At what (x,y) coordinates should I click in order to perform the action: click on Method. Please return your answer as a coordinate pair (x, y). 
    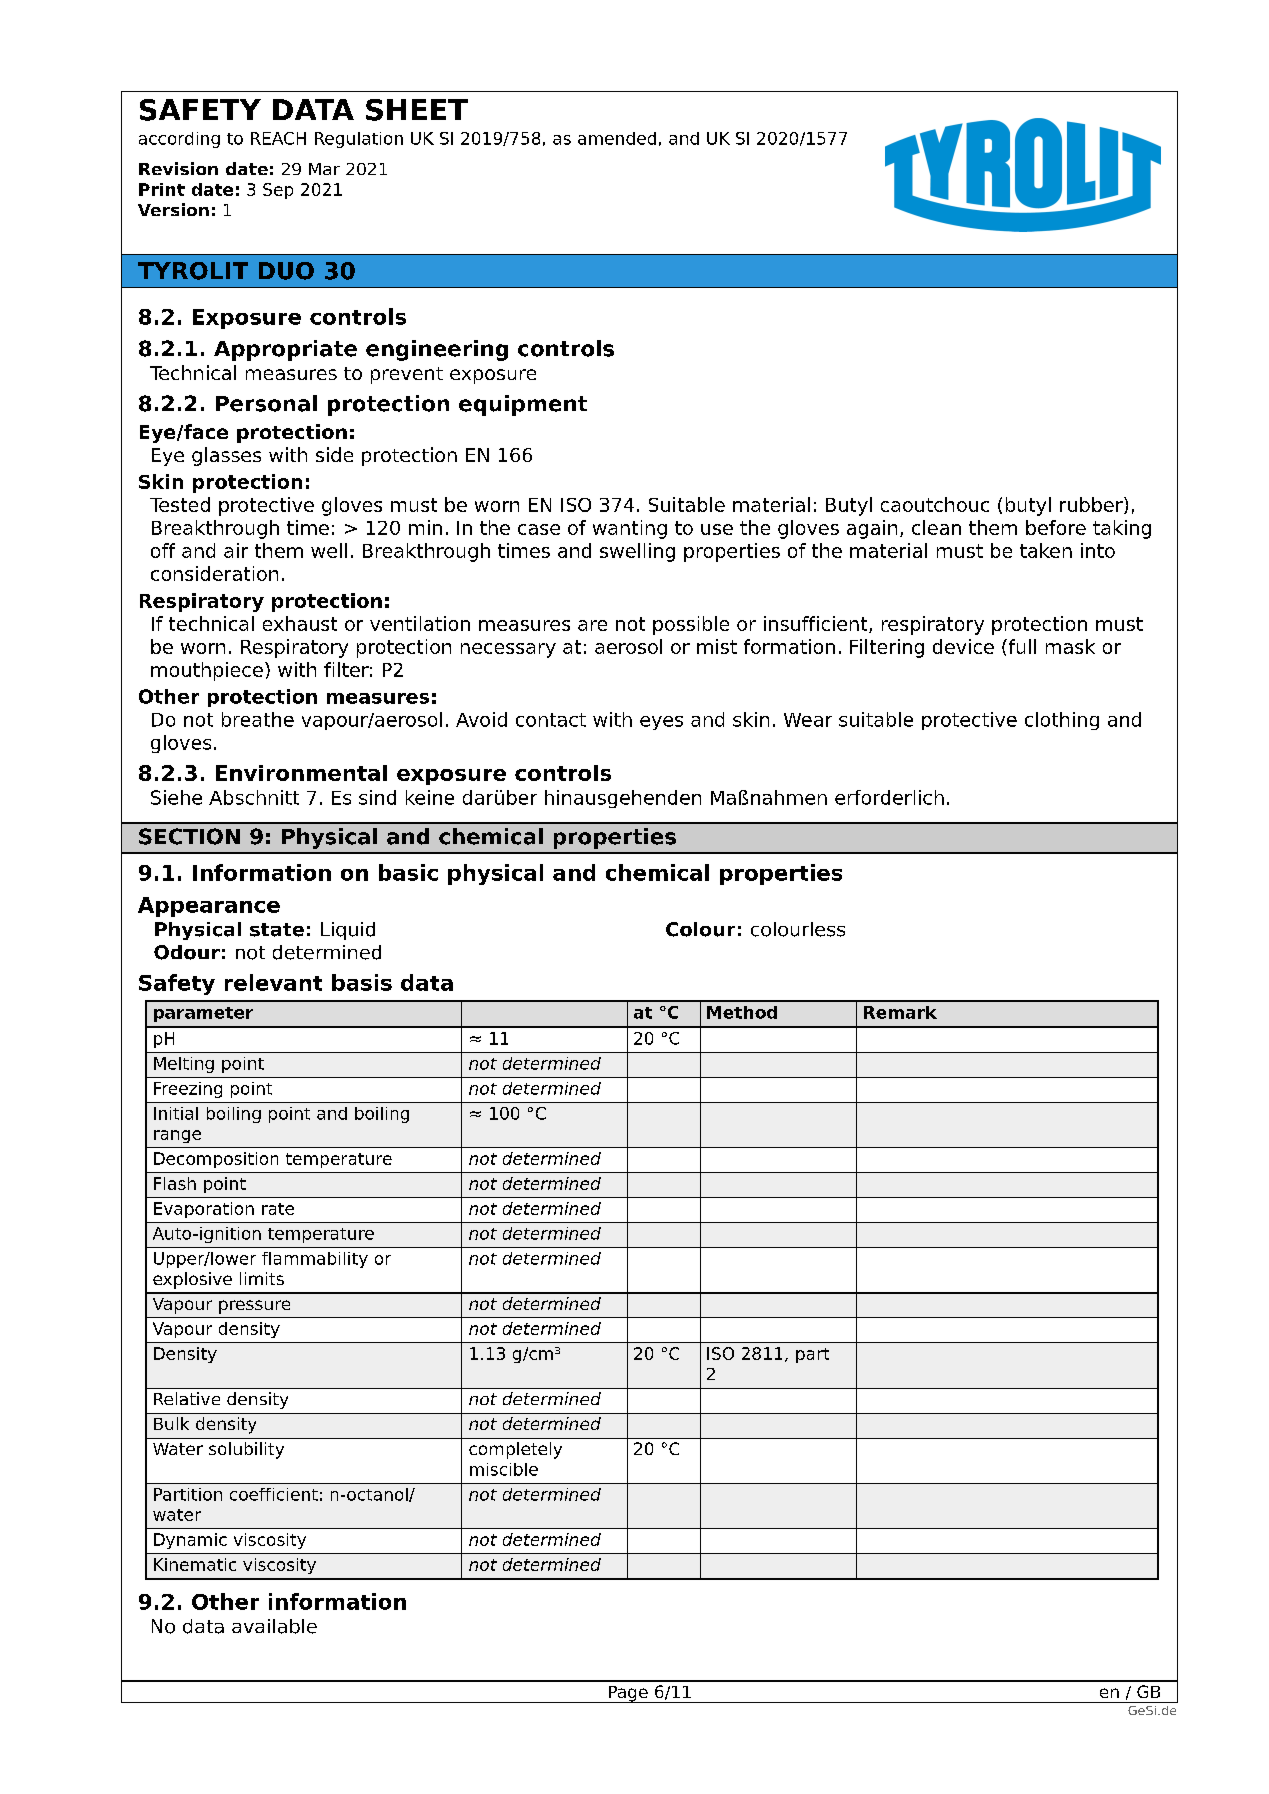
    Looking at the image, I should click on (742, 1012).
